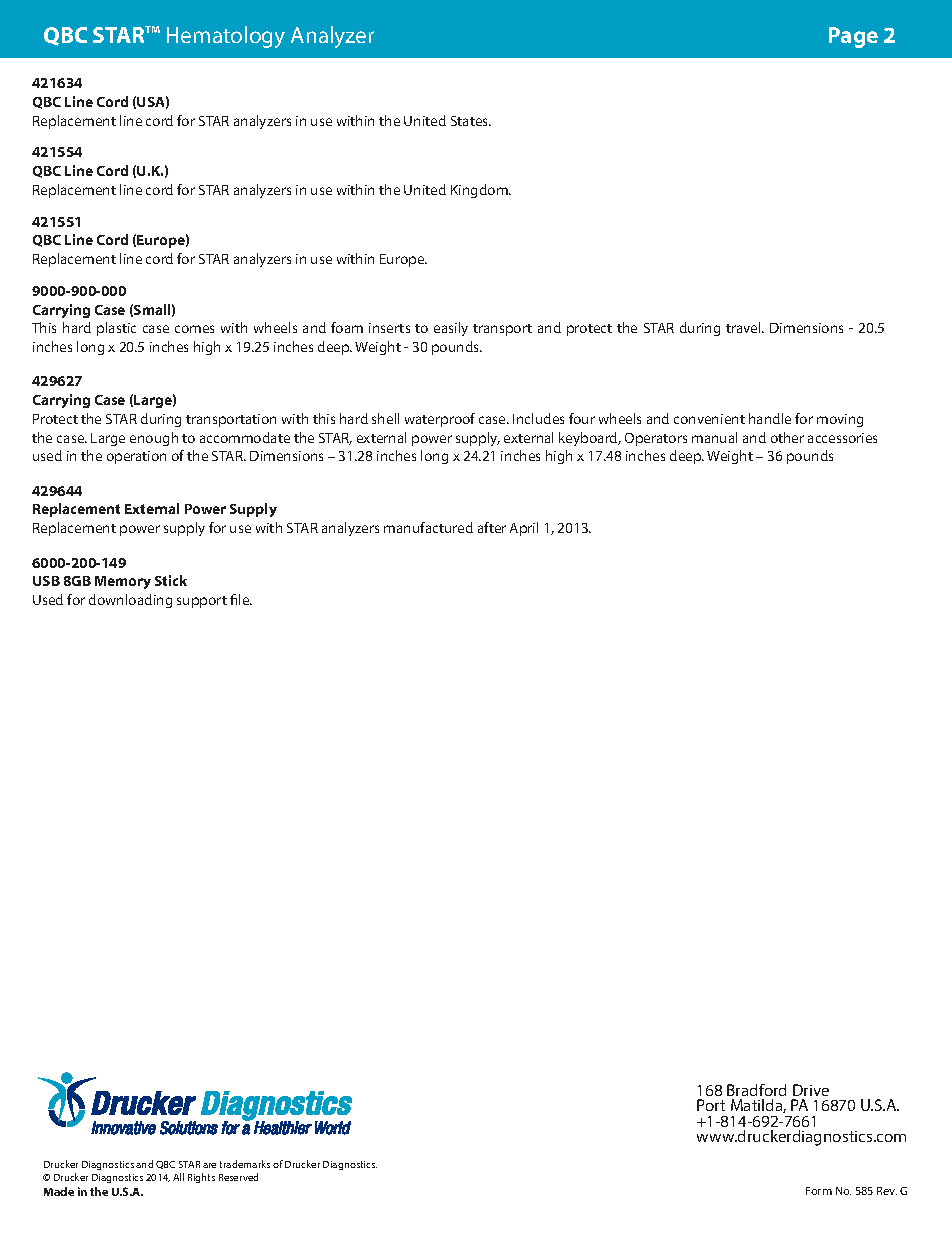 The height and width of the screenshot is (1233, 952). Describe the element at coordinates (471, 121) in the screenshot. I see `States` at that location.
